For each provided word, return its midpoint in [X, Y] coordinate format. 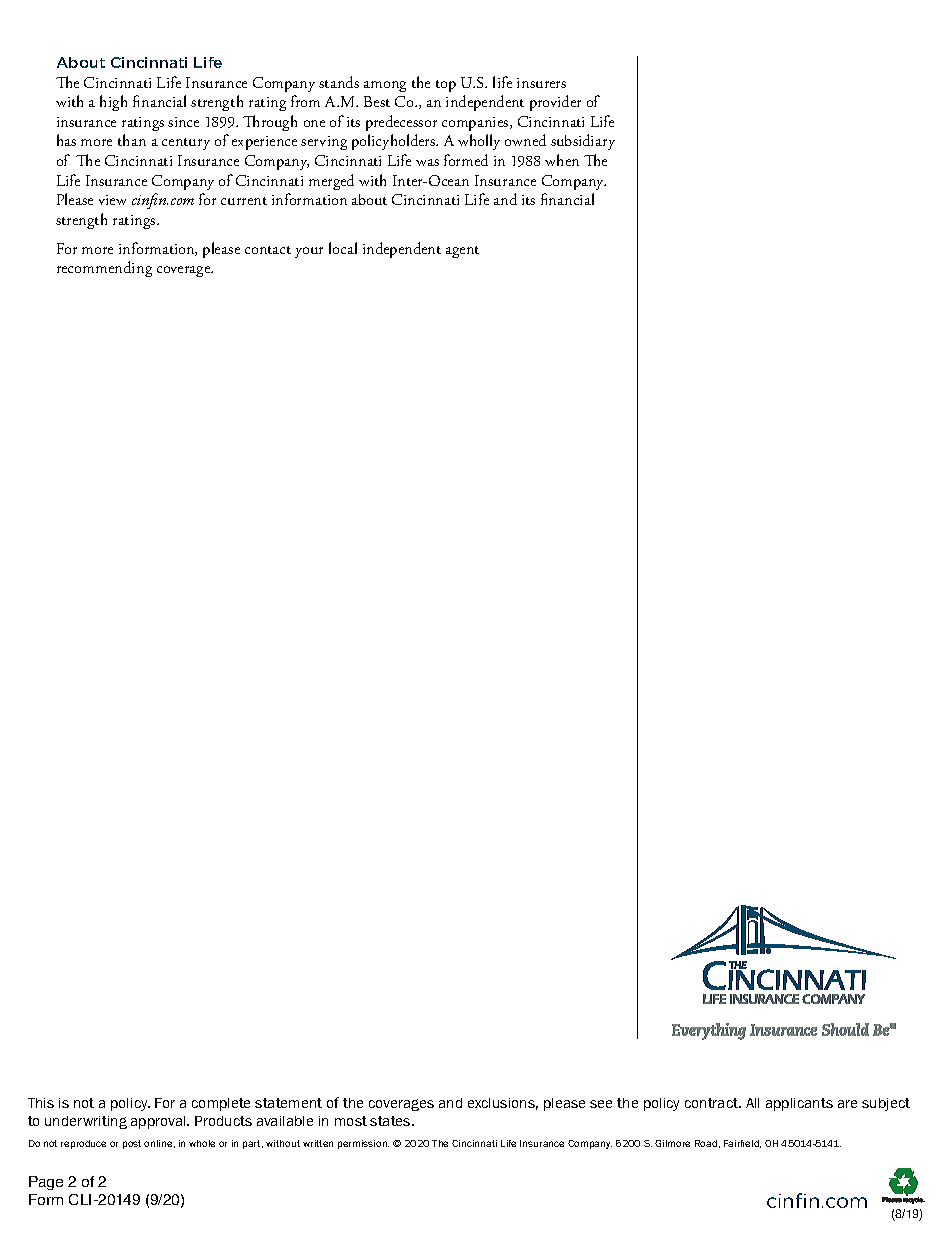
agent [462, 252]
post [132, 1144]
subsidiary [583, 142]
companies [476, 124]
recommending [104, 269]
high [113, 103]
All [752, 1103]
